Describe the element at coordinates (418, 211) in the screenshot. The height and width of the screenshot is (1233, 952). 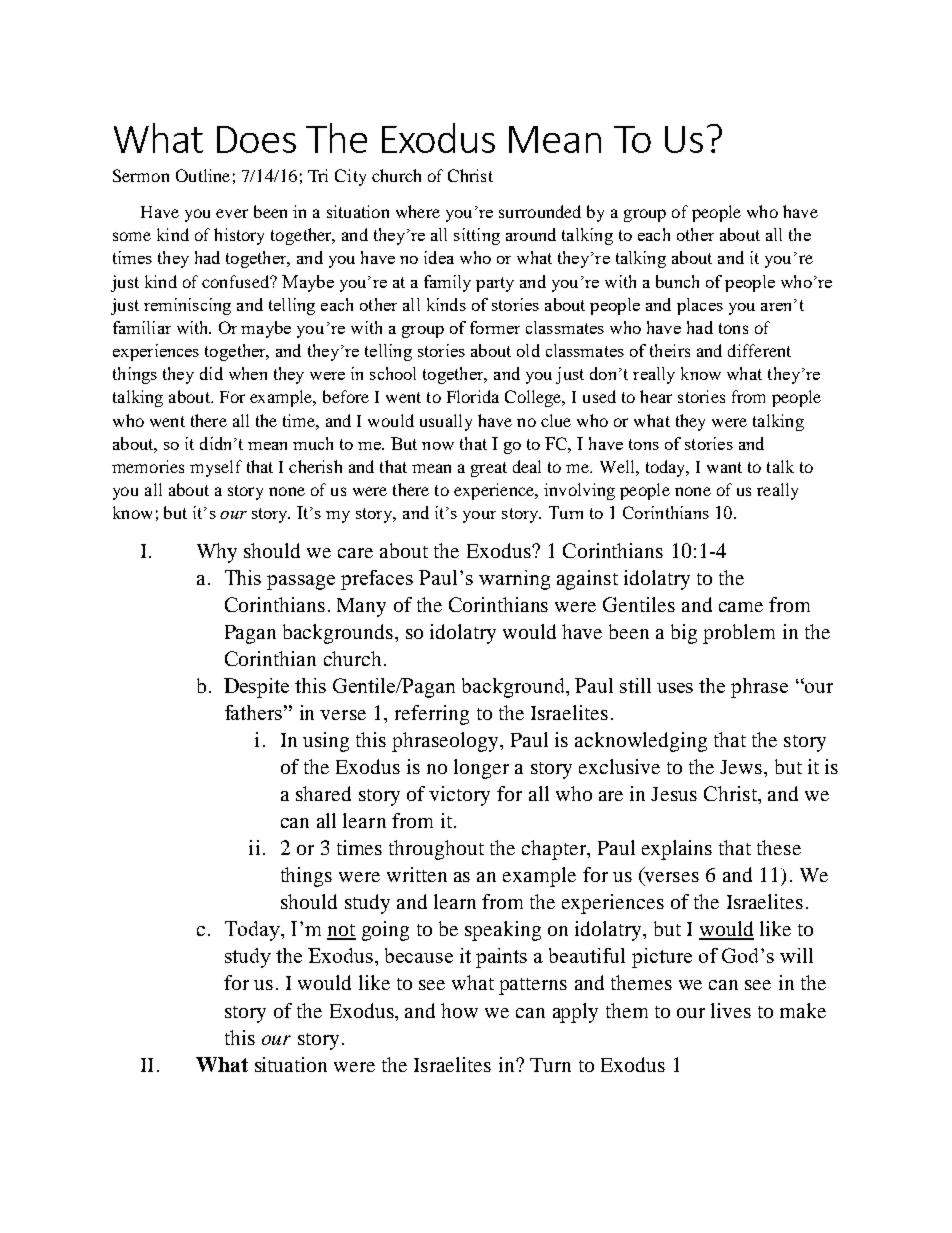
I see `where` at that location.
